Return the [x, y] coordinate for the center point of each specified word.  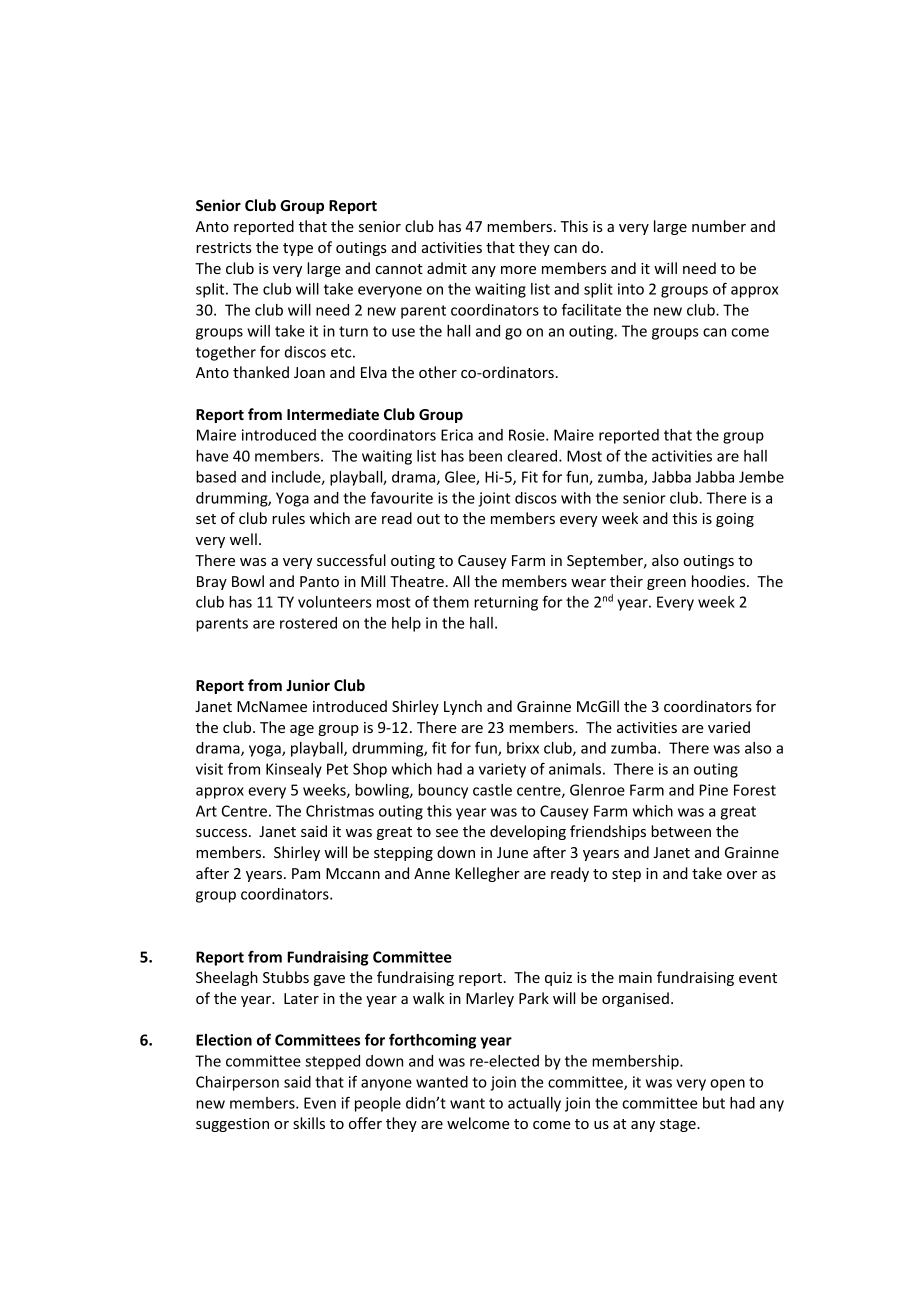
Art [206, 811]
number [719, 226]
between [681, 831]
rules [288, 518]
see [447, 833]
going [735, 520]
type [298, 249]
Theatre [417, 581]
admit [447, 268]
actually [534, 1104]
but [714, 1103]
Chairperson [237, 1083]
